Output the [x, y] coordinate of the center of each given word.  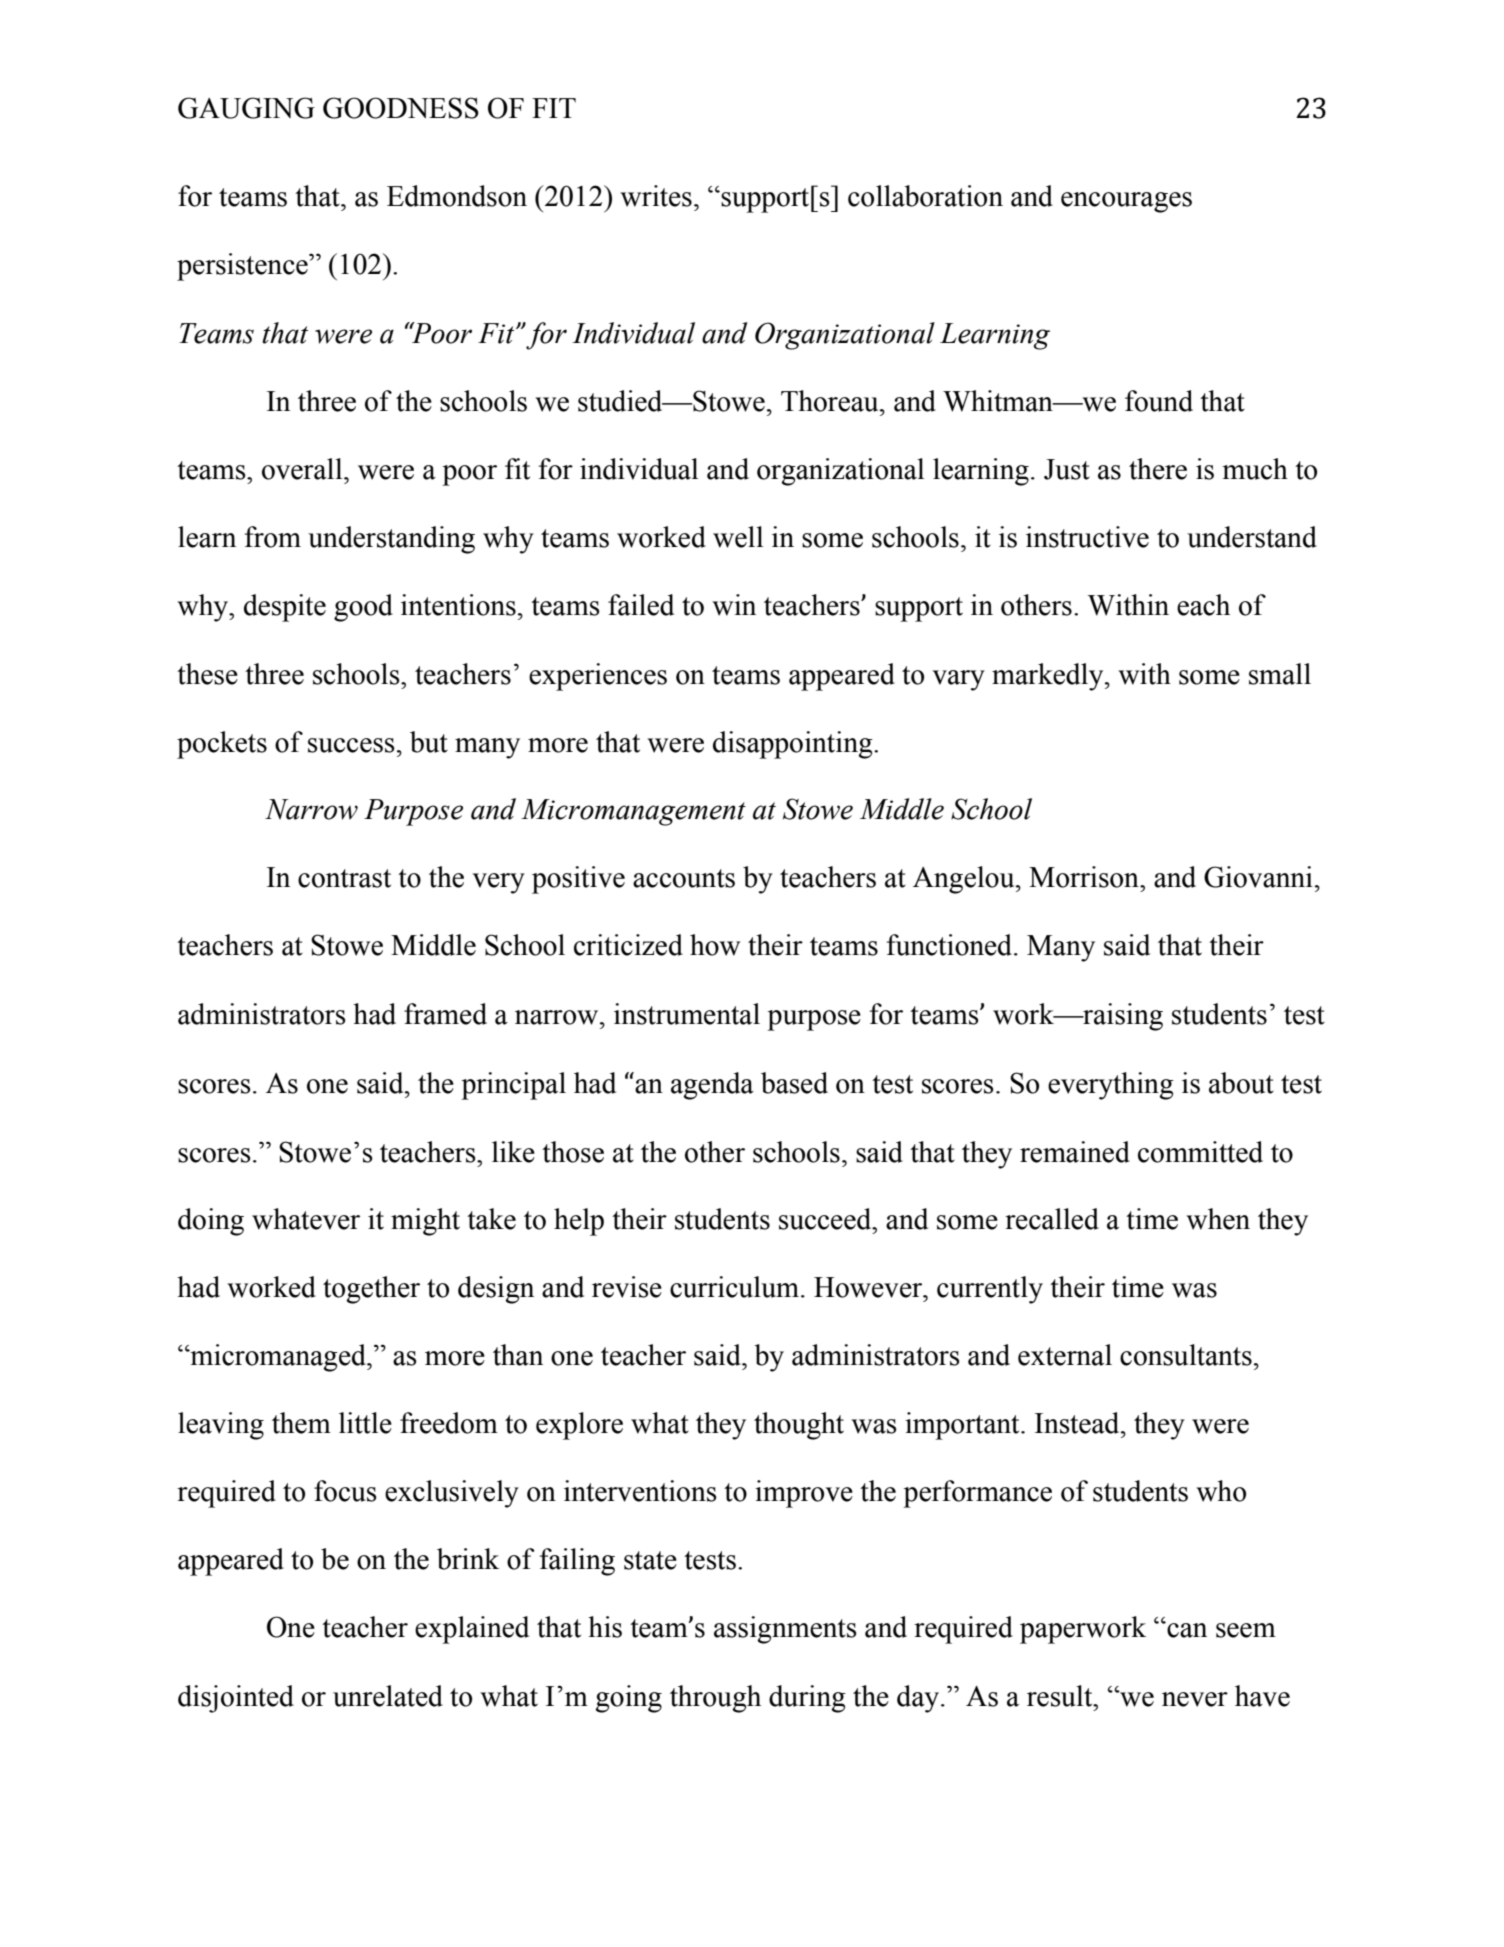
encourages [1126, 202]
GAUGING [246, 108]
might [425, 1222]
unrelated [388, 1696]
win [734, 605]
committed [1200, 1152]
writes [656, 196]
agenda [712, 1086]
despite [285, 608]
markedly [1049, 677]
